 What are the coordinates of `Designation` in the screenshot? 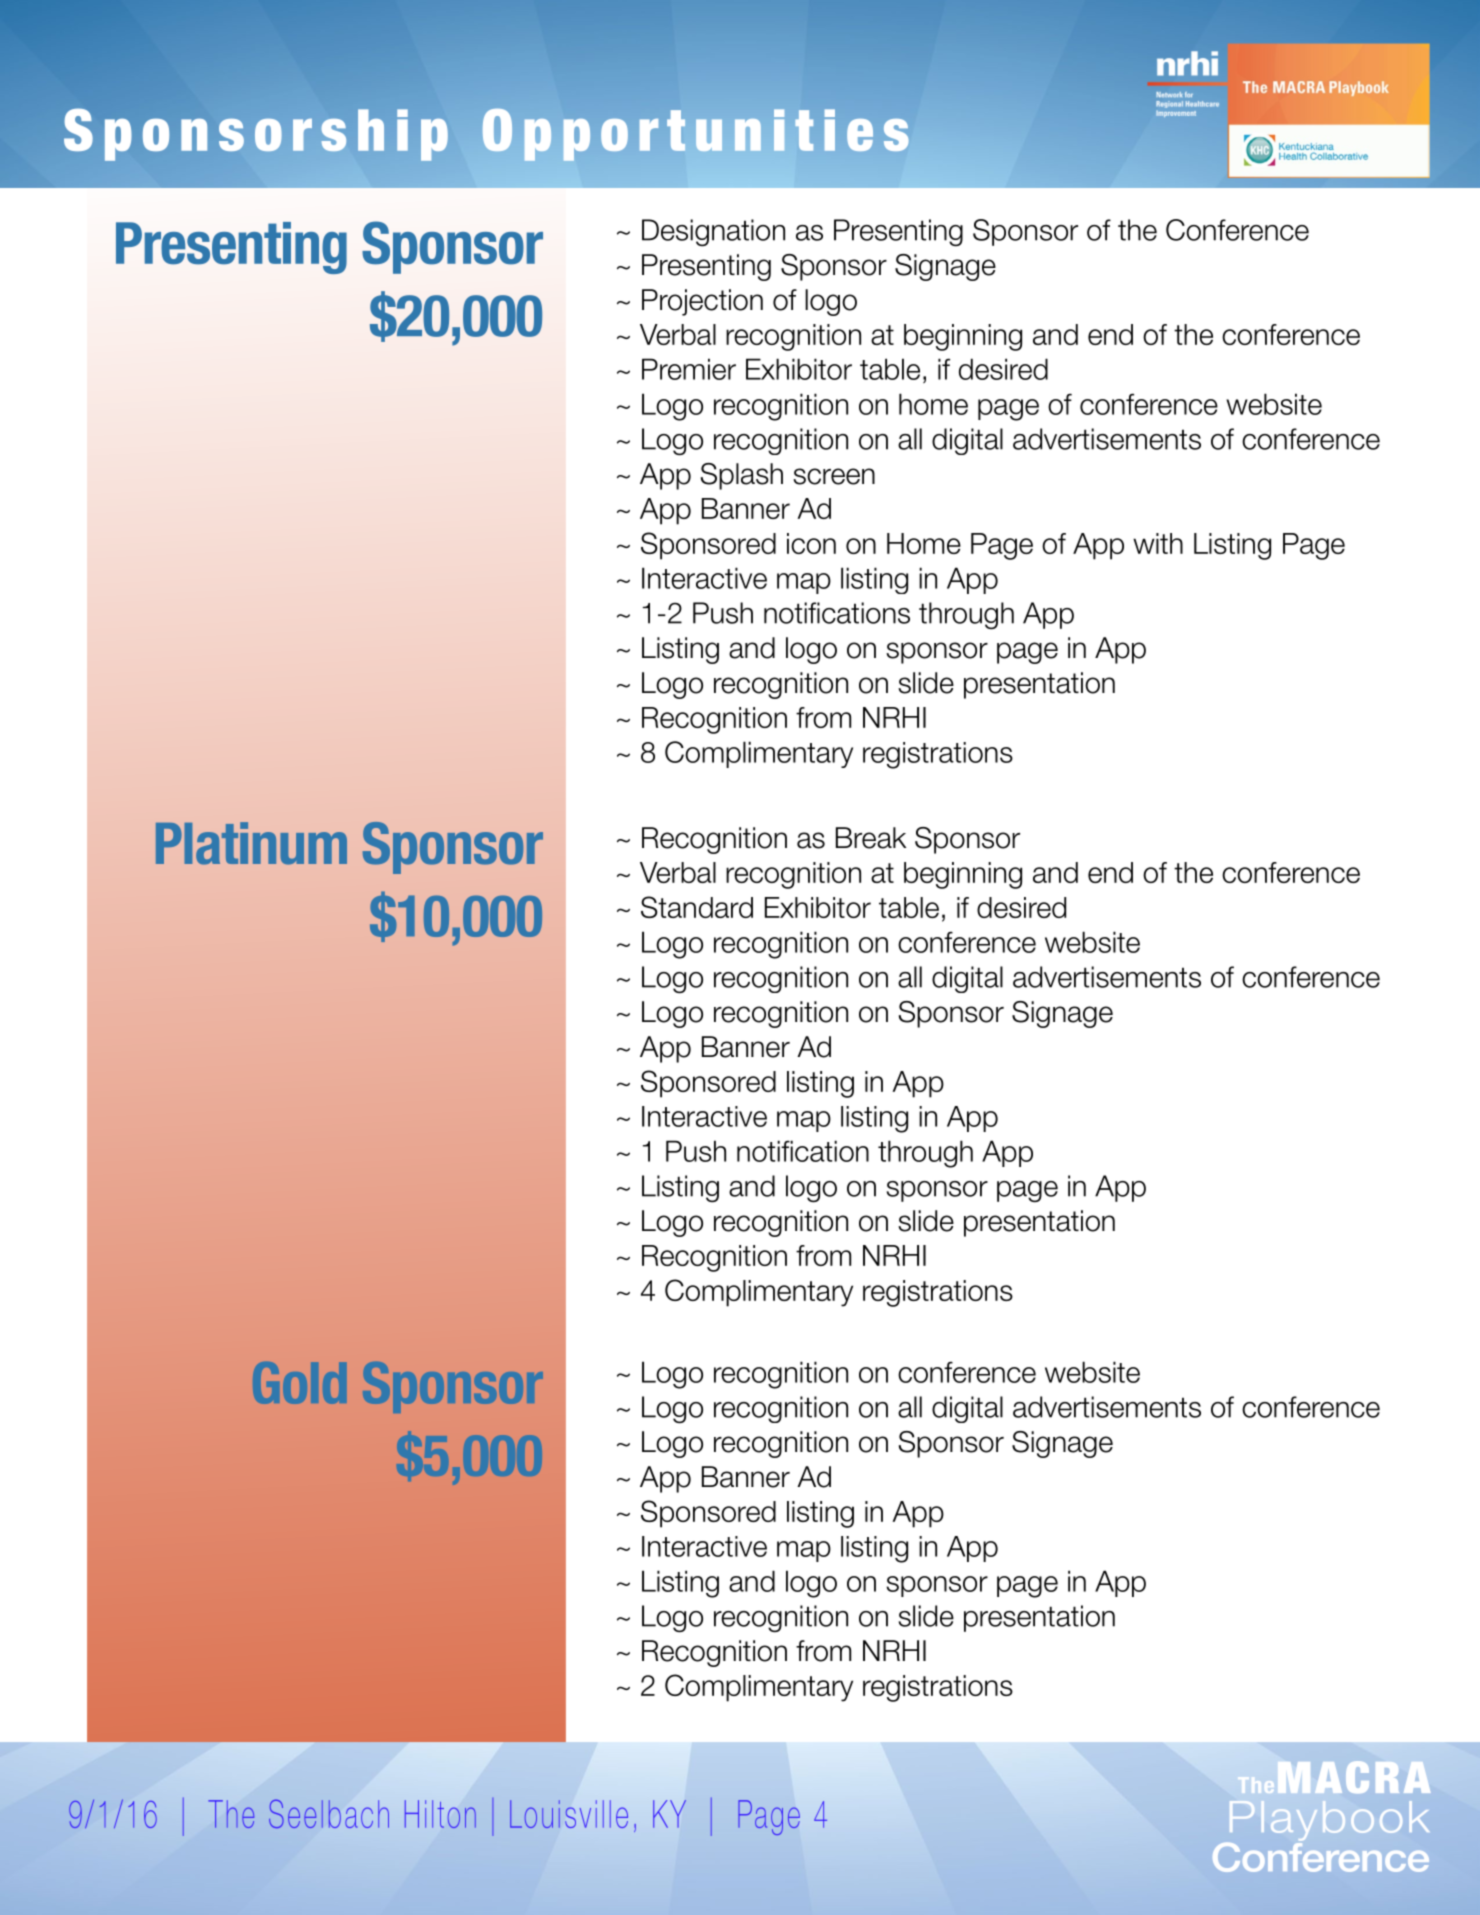 It's located at (713, 232).
